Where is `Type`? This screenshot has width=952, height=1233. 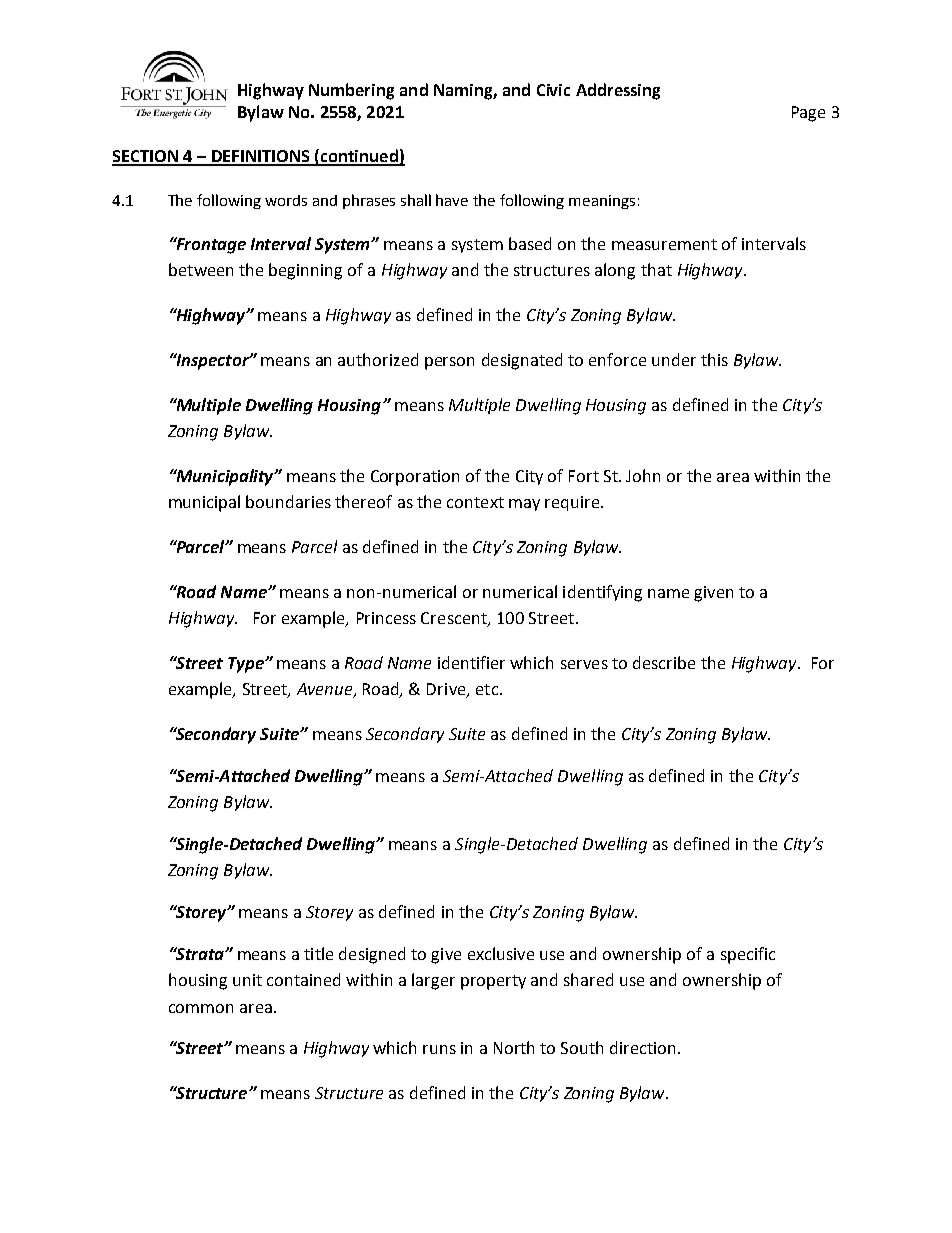
Type is located at coordinates (247, 665).
